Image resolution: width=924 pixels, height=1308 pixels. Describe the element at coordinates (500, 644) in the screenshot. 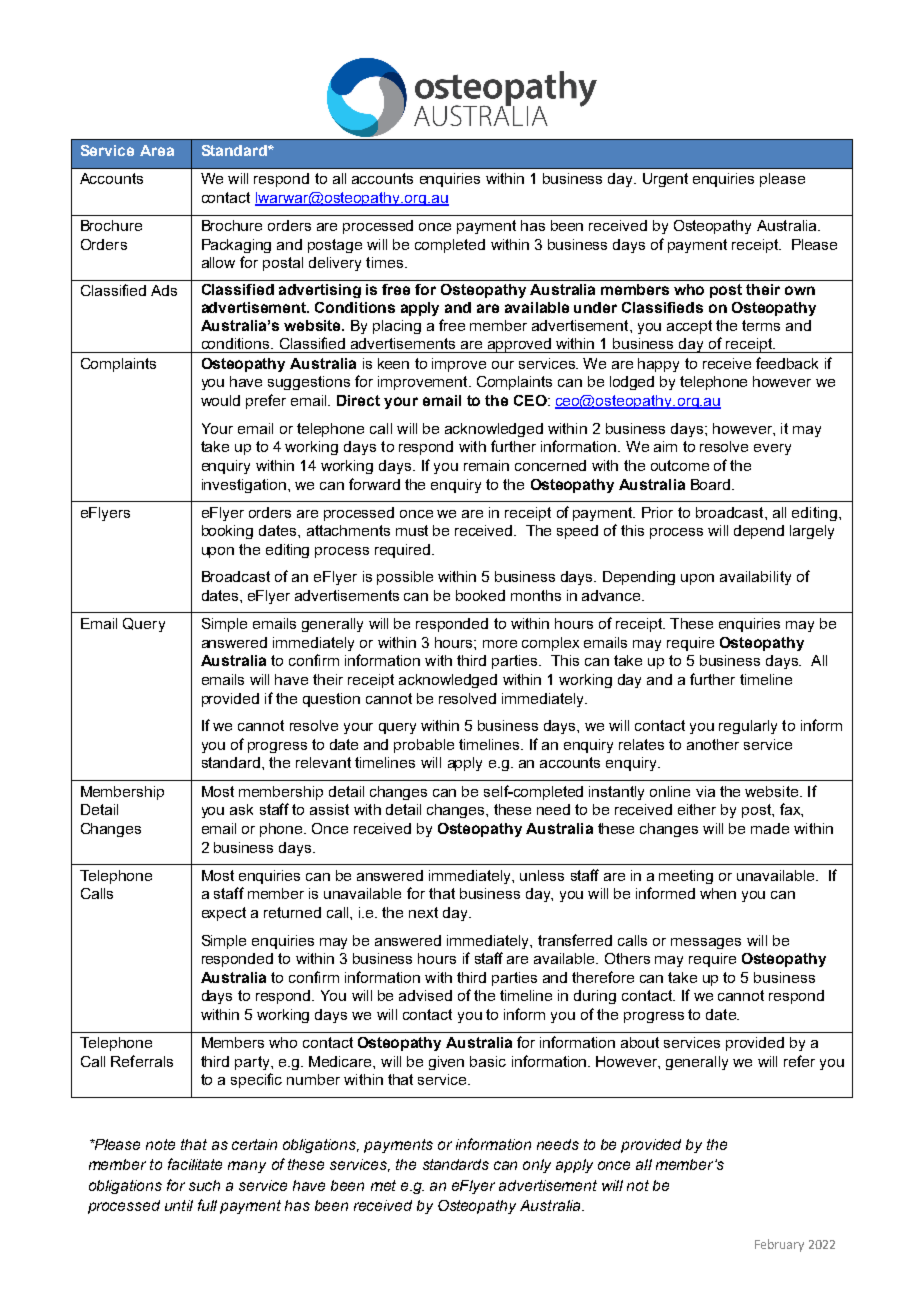

I see `more` at that location.
